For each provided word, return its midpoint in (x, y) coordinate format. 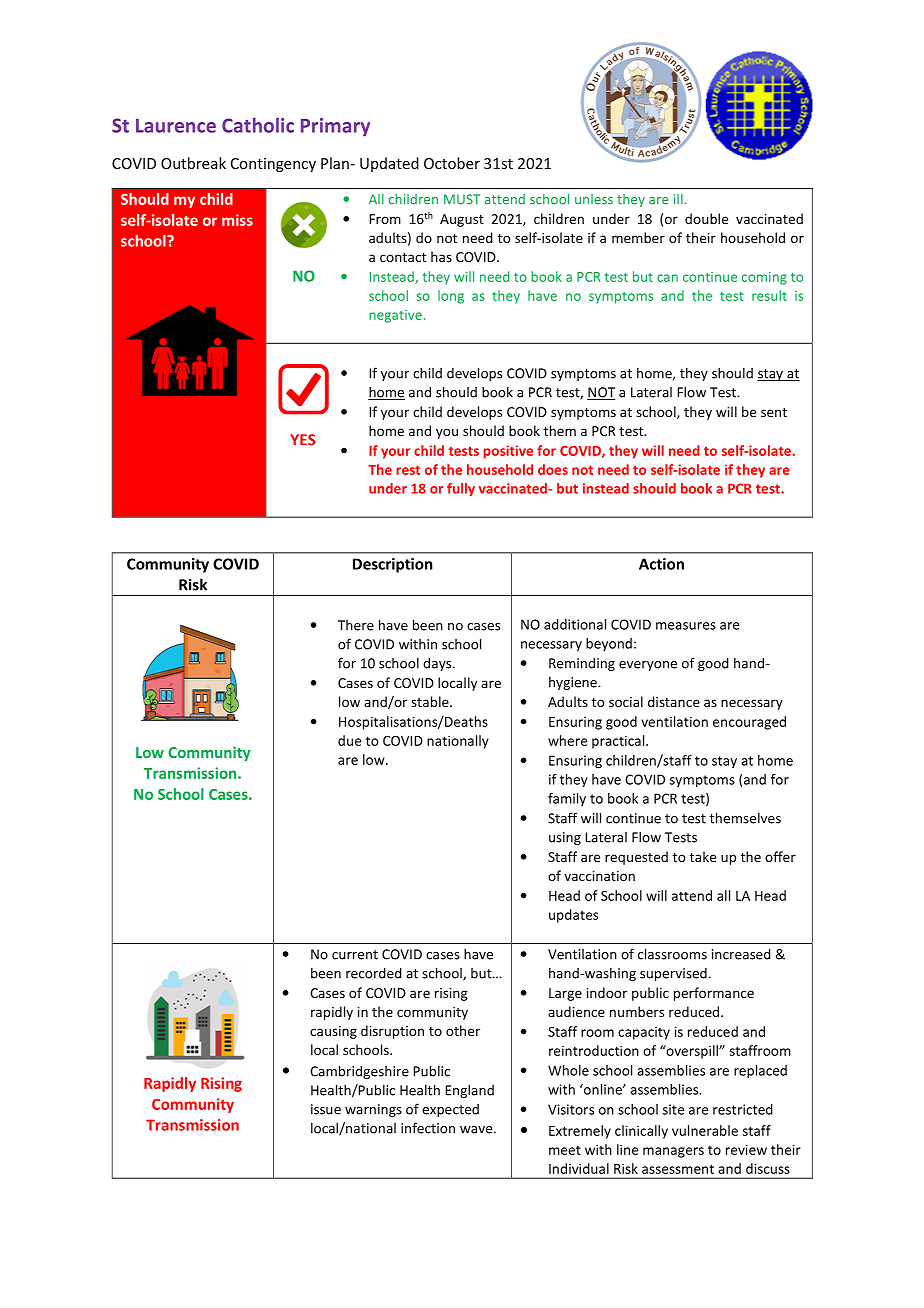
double (706, 218)
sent (774, 412)
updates (573, 916)
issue (326, 1109)
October (452, 163)
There (356, 625)
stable (431, 701)
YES (303, 440)
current (355, 955)
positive (508, 452)
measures (686, 626)
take (703, 856)
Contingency (273, 165)
